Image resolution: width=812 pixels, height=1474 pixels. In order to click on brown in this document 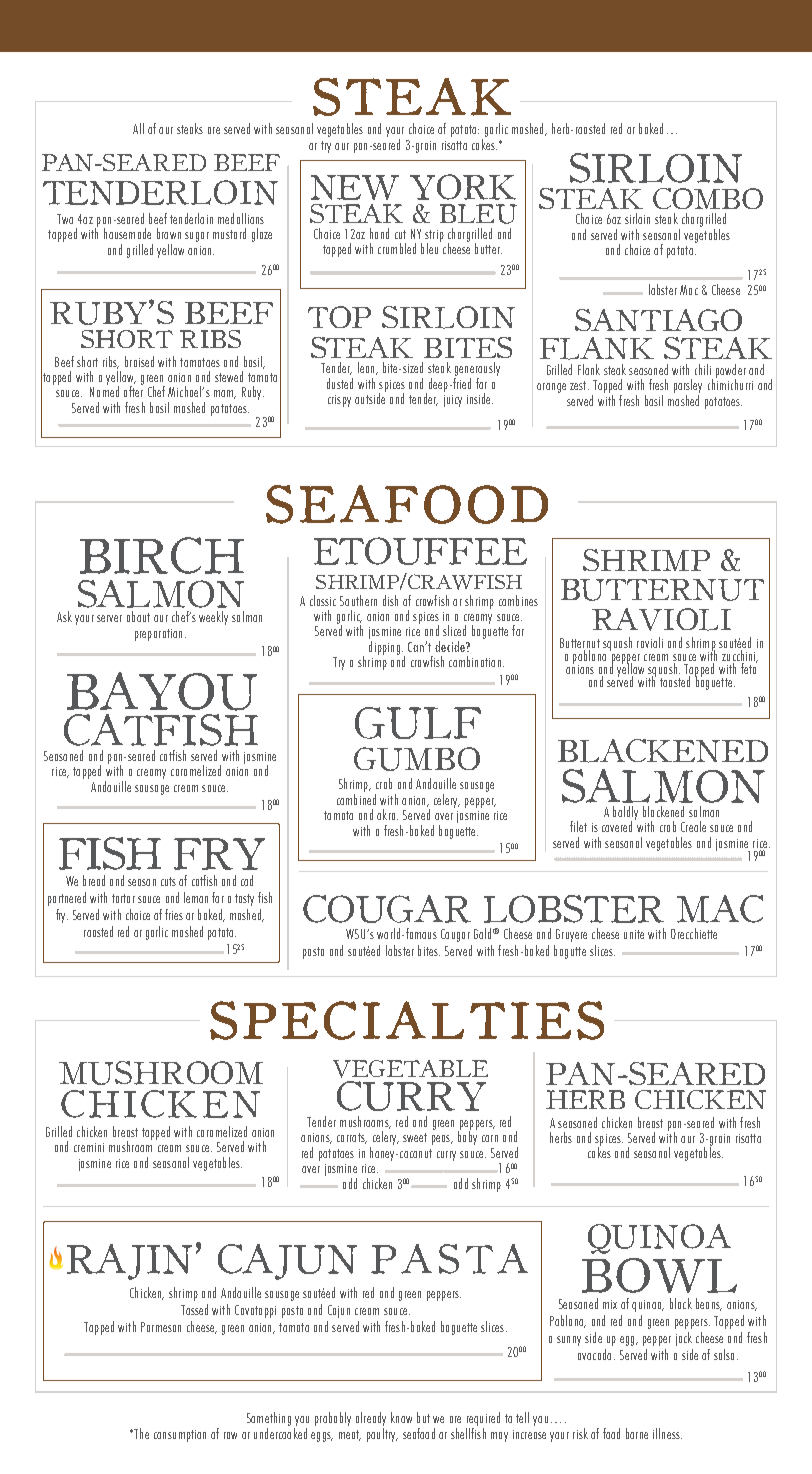, I will do `click(169, 233)`.
